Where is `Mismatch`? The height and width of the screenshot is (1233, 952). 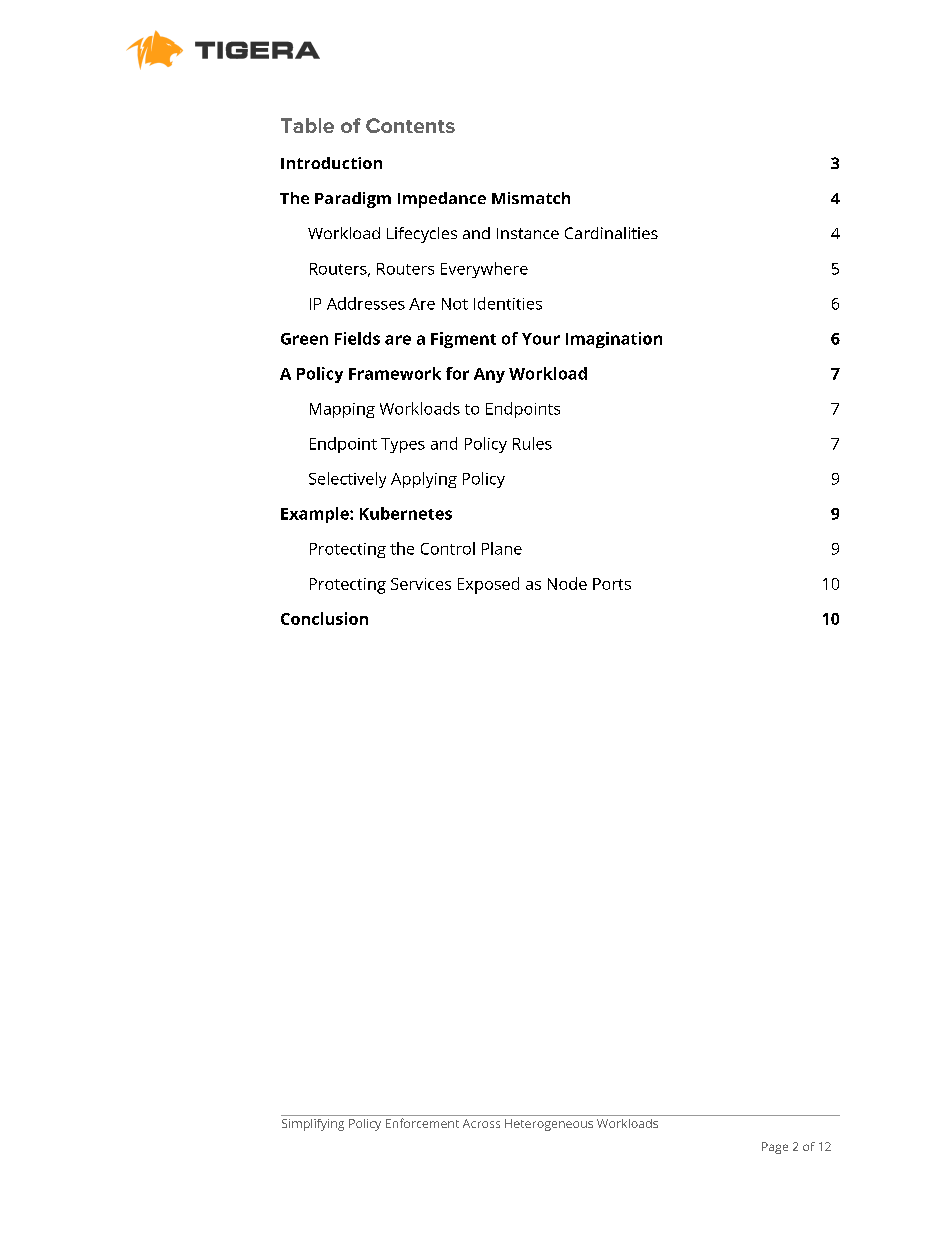 Mismatch is located at coordinates (531, 198).
